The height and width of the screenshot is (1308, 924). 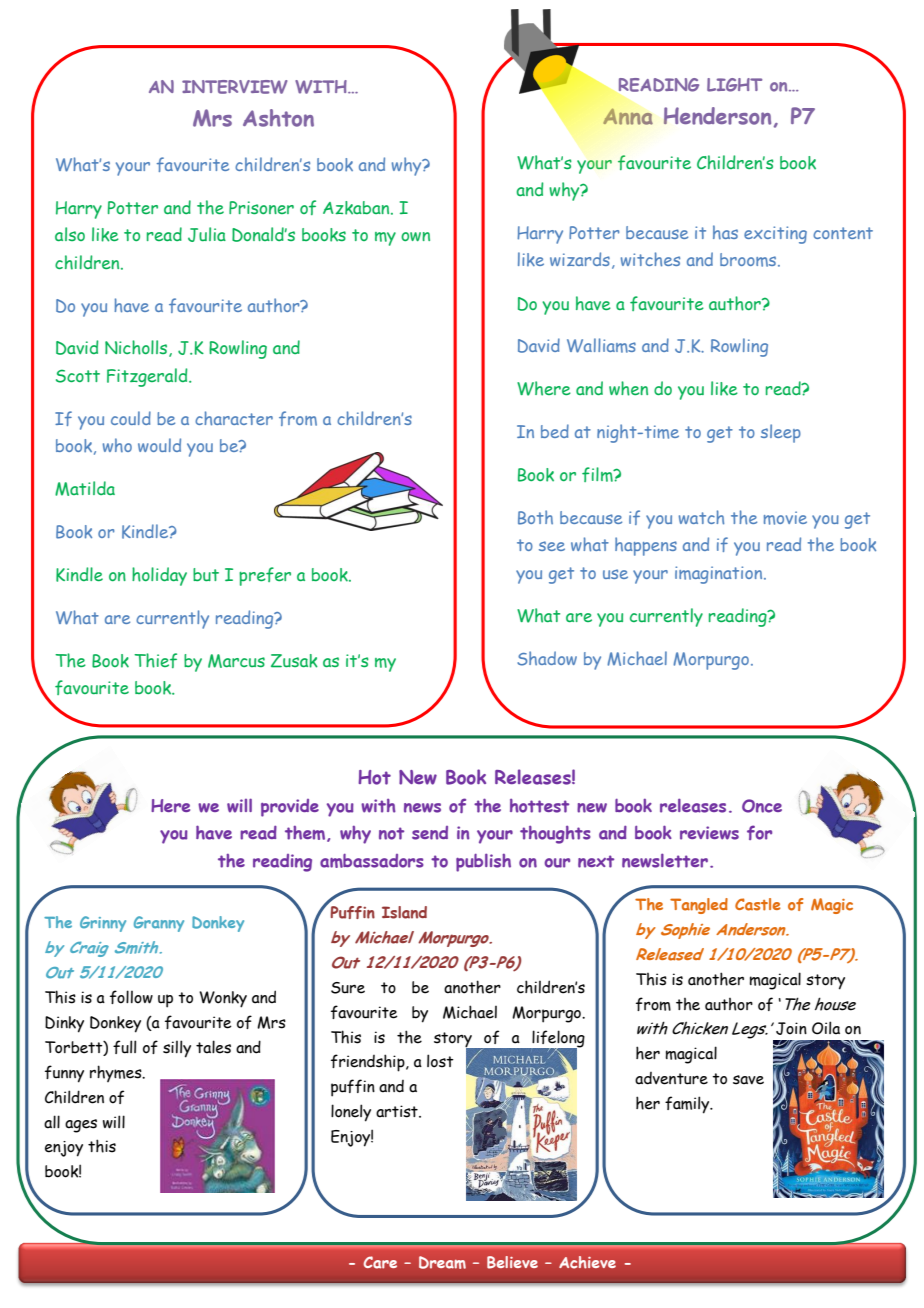 I want to click on Thief, so click(x=155, y=660).
